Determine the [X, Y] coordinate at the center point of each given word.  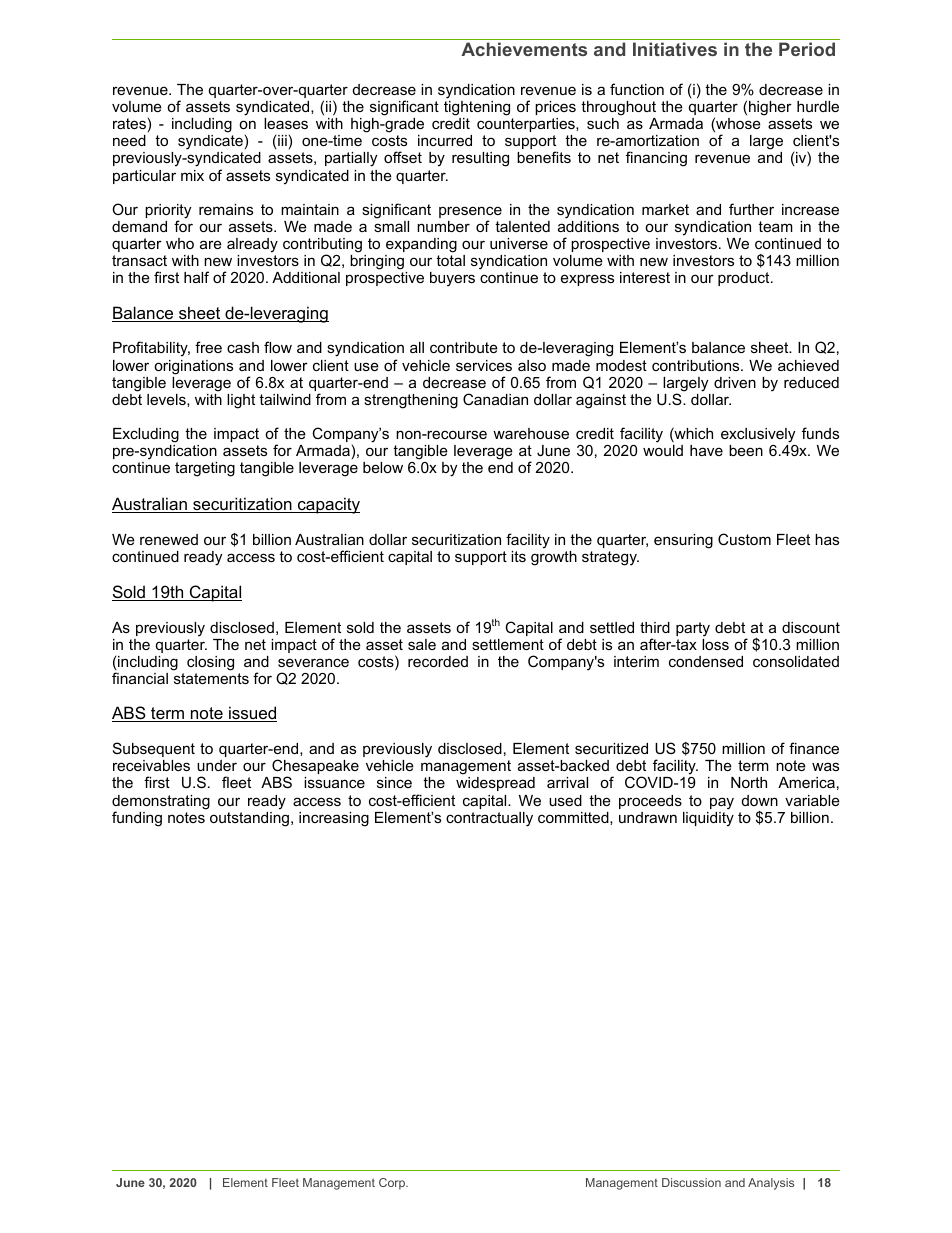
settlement [508, 644]
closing [210, 663]
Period [807, 49]
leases [286, 123]
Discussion [691, 1182]
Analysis [771, 1184]
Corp [393, 1184]
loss [715, 643]
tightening [477, 108]
